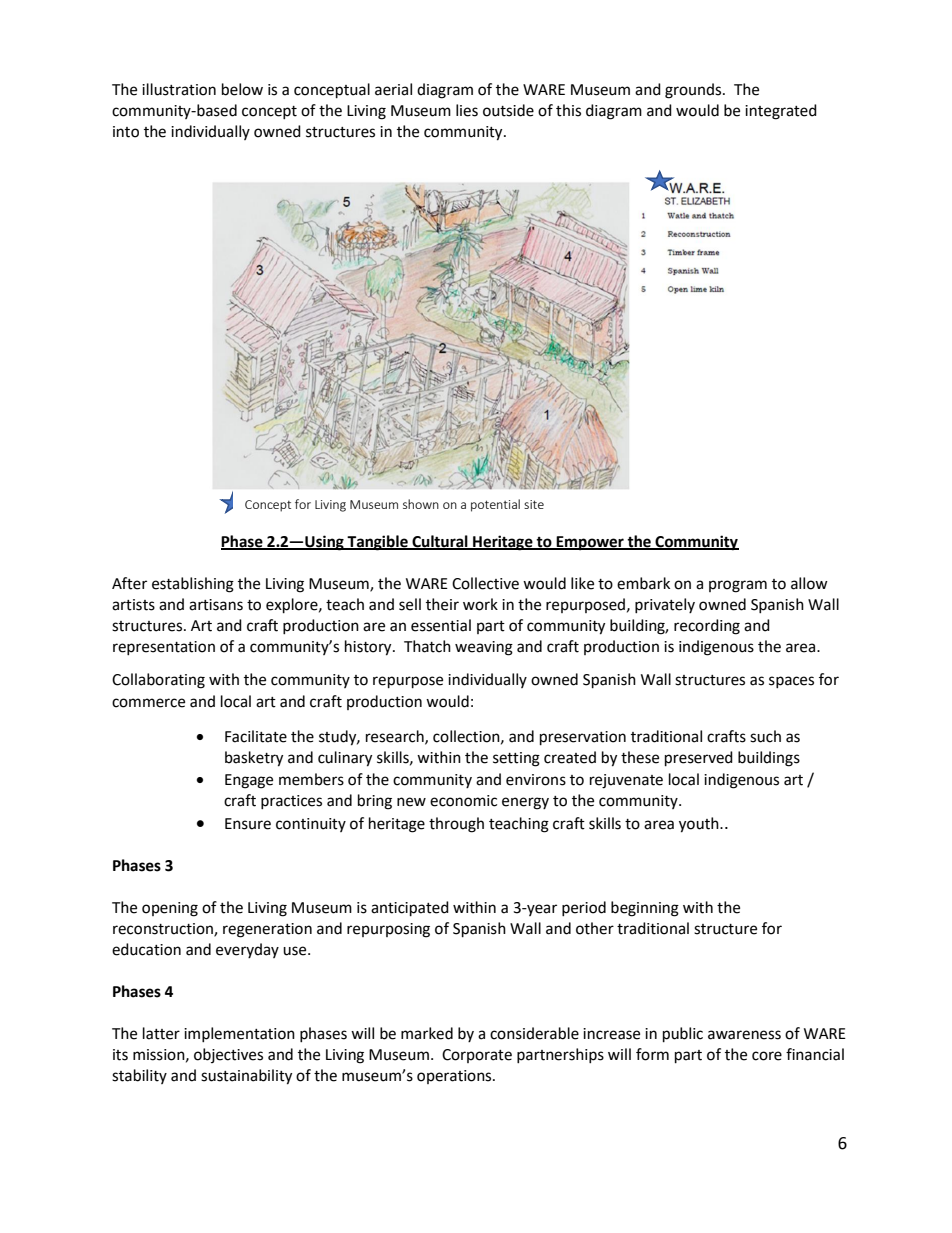 Image resolution: width=952 pixels, height=1233 pixels. I want to click on core, so click(767, 1056).
